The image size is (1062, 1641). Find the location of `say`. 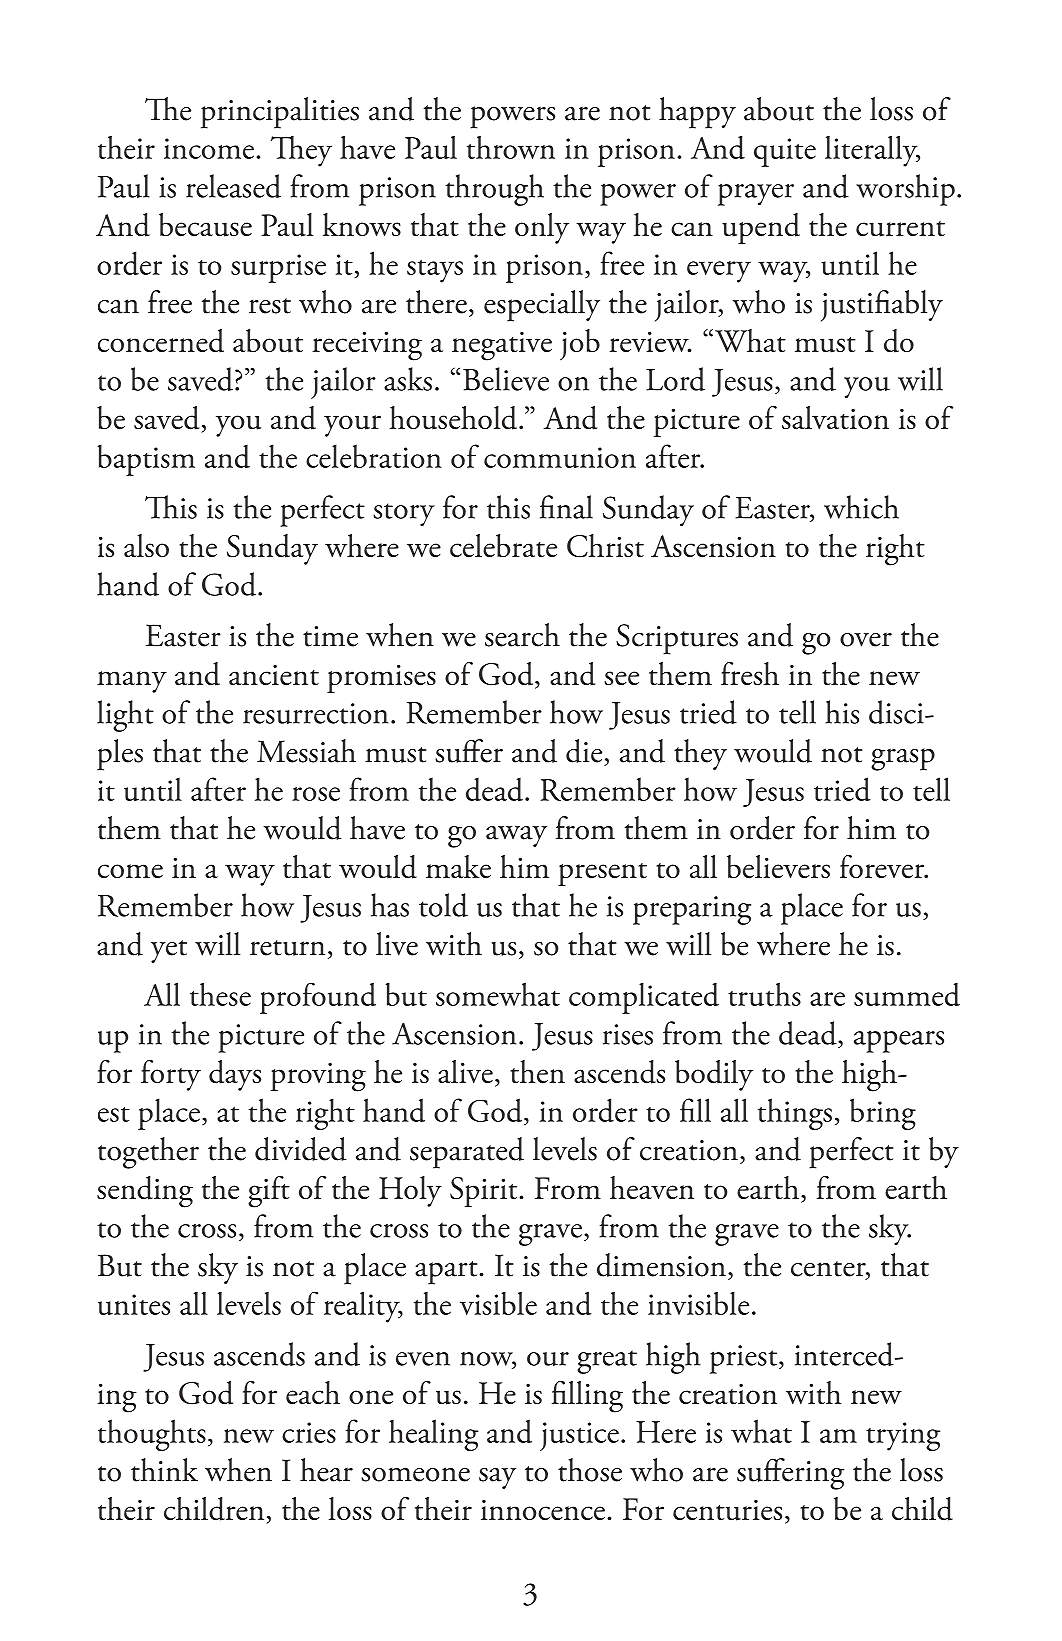

say is located at coordinates (497, 1478).
